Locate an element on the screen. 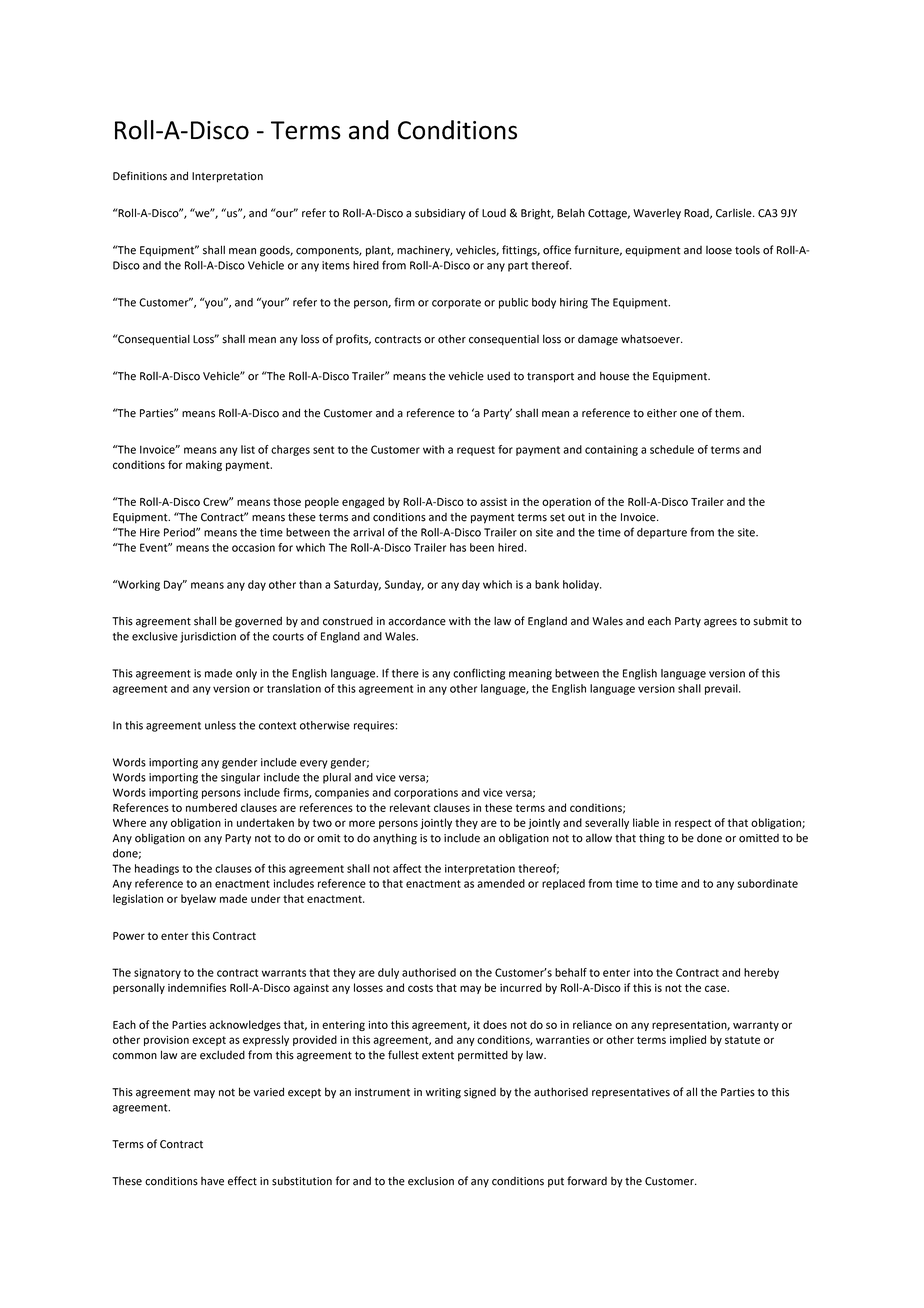 Image resolution: width=924 pixels, height=1308 pixels. have is located at coordinates (212, 1181).
